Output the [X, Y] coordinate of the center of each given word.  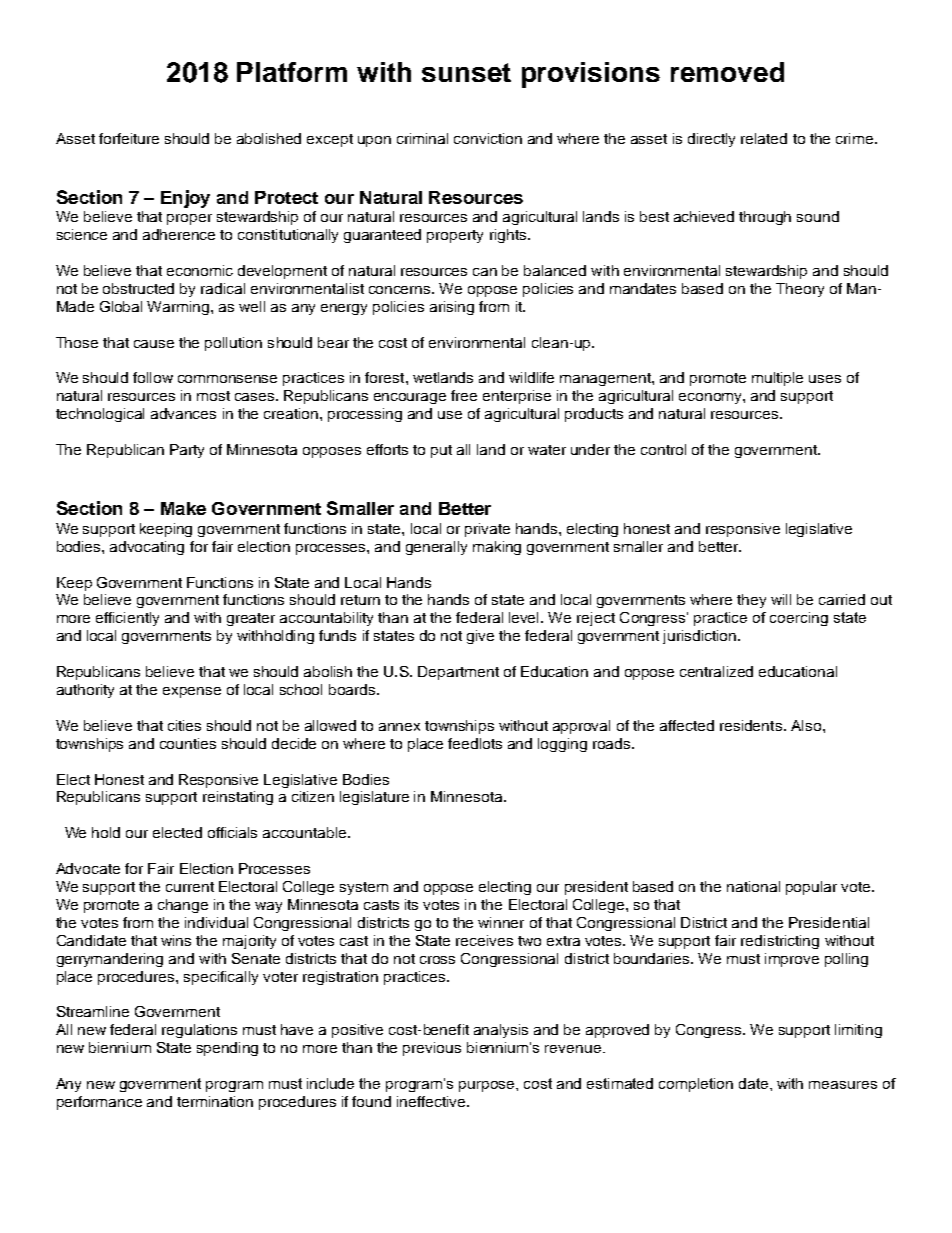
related [764, 138]
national [753, 886]
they [751, 601]
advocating [147, 548]
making [497, 548]
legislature [374, 798]
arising [452, 308]
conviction [488, 138]
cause [154, 344]
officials [232, 832]
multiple [777, 379]
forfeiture [129, 138]
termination [215, 1101]
